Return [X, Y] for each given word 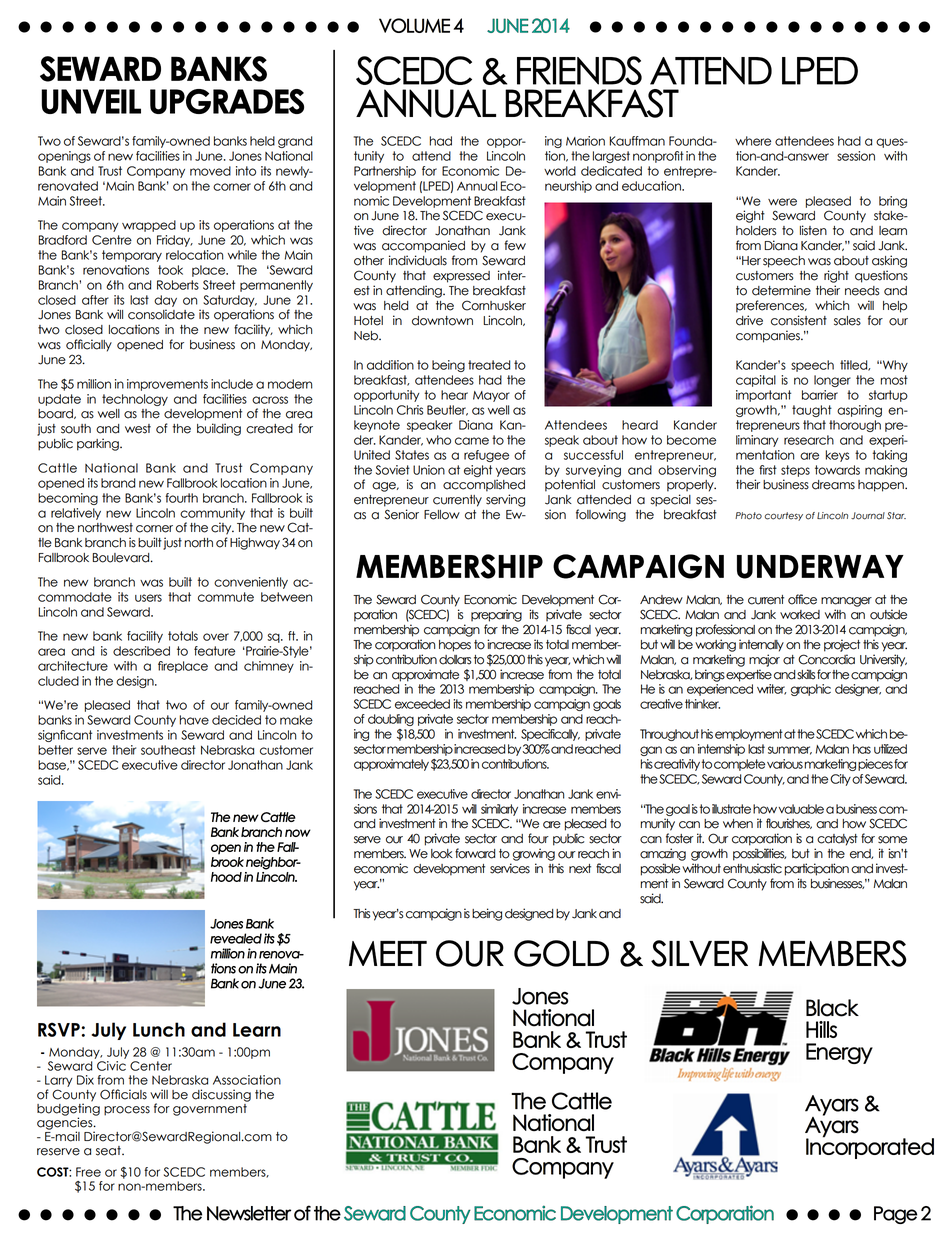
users [148, 598]
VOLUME [414, 25]
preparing [496, 615]
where [753, 141]
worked [800, 615]
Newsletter [249, 1213]
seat [109, 1151]
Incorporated [870, 1147]
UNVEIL [91, 101]
